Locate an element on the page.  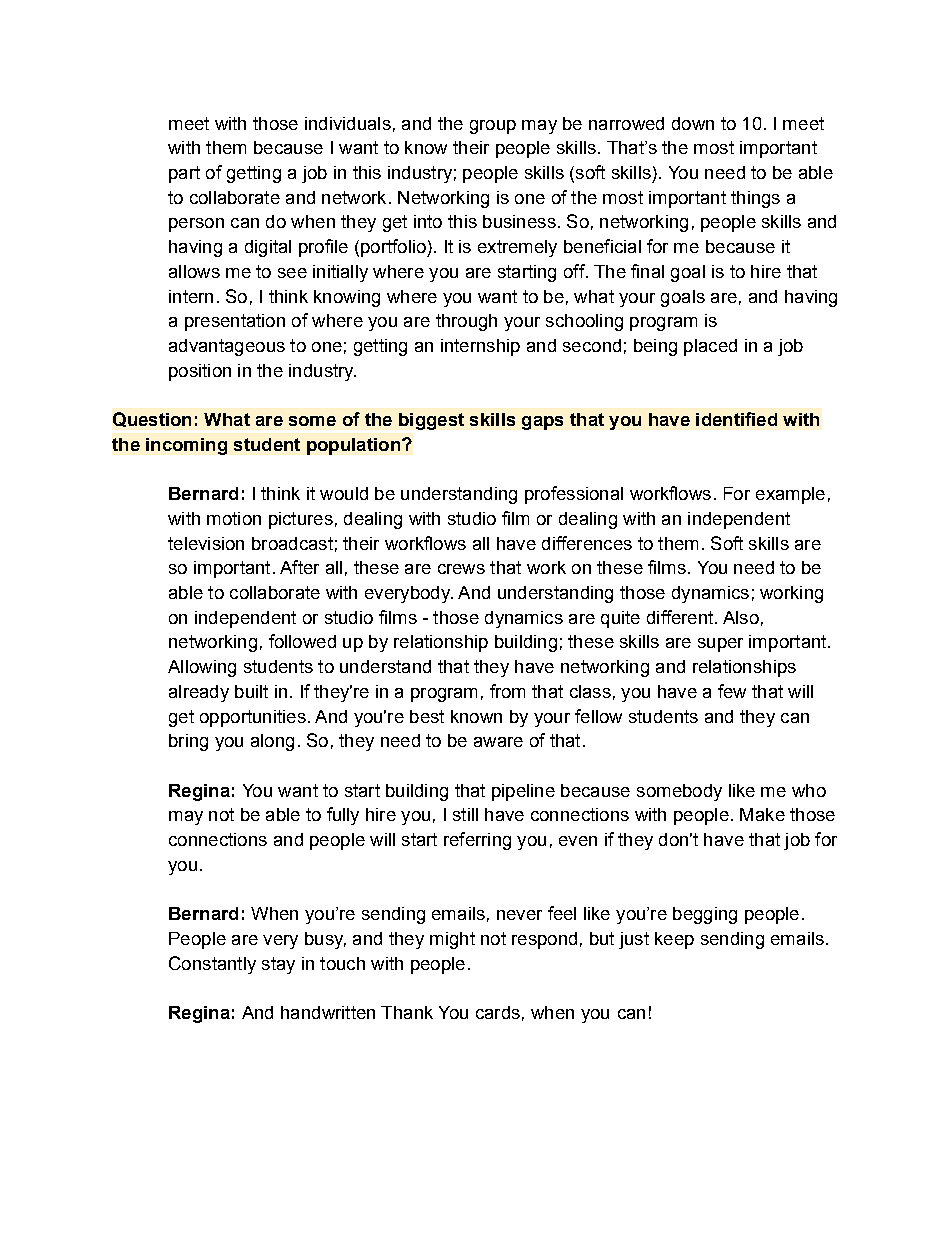
keep is located at coordinates (674, 940).
